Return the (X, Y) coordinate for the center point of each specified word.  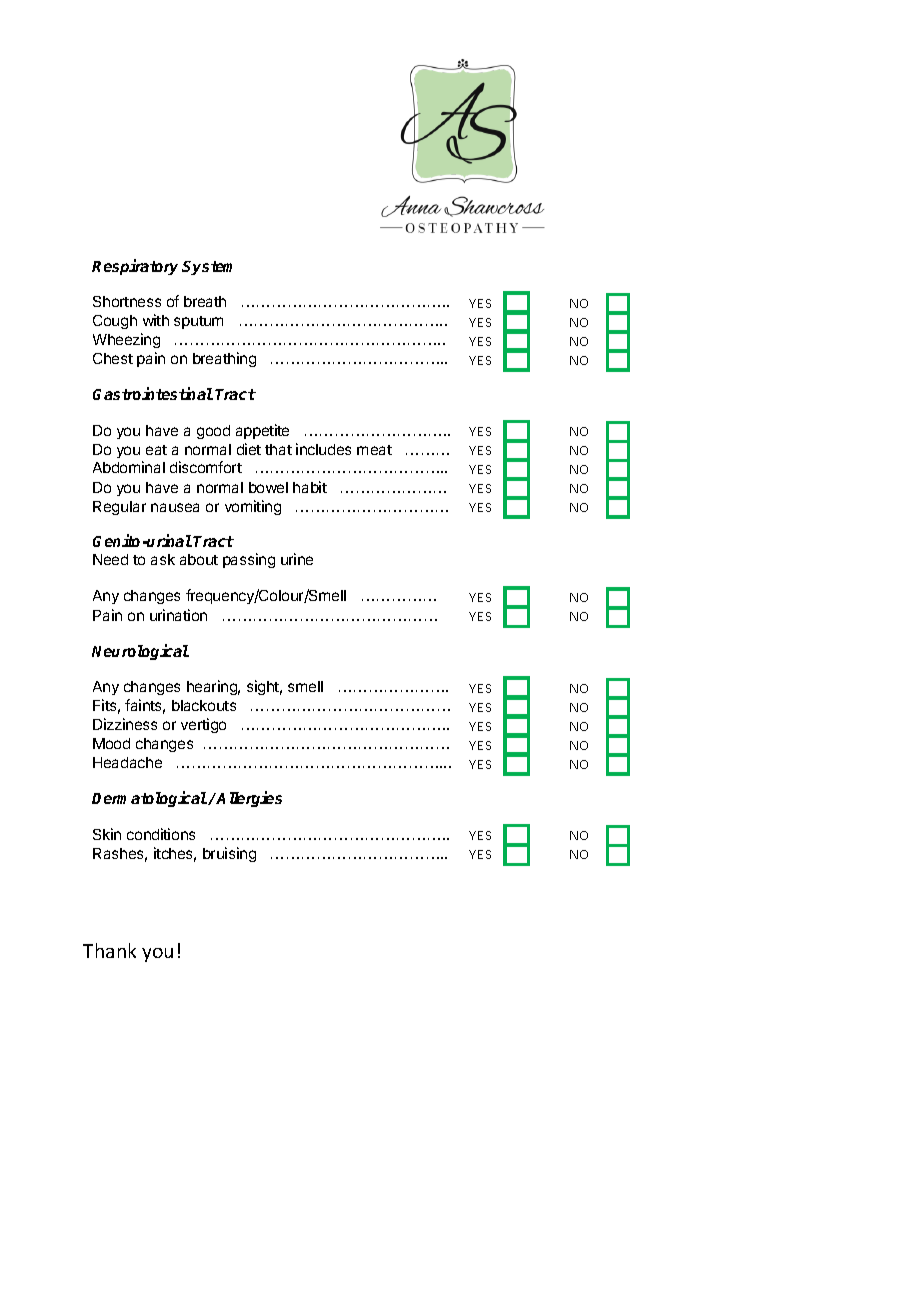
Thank (109, 950)
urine (297, 559)
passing (249, 560)
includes (323, 449)
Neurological (140, 652)
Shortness (127, 301)
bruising (229, 854)
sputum (198, 322)
